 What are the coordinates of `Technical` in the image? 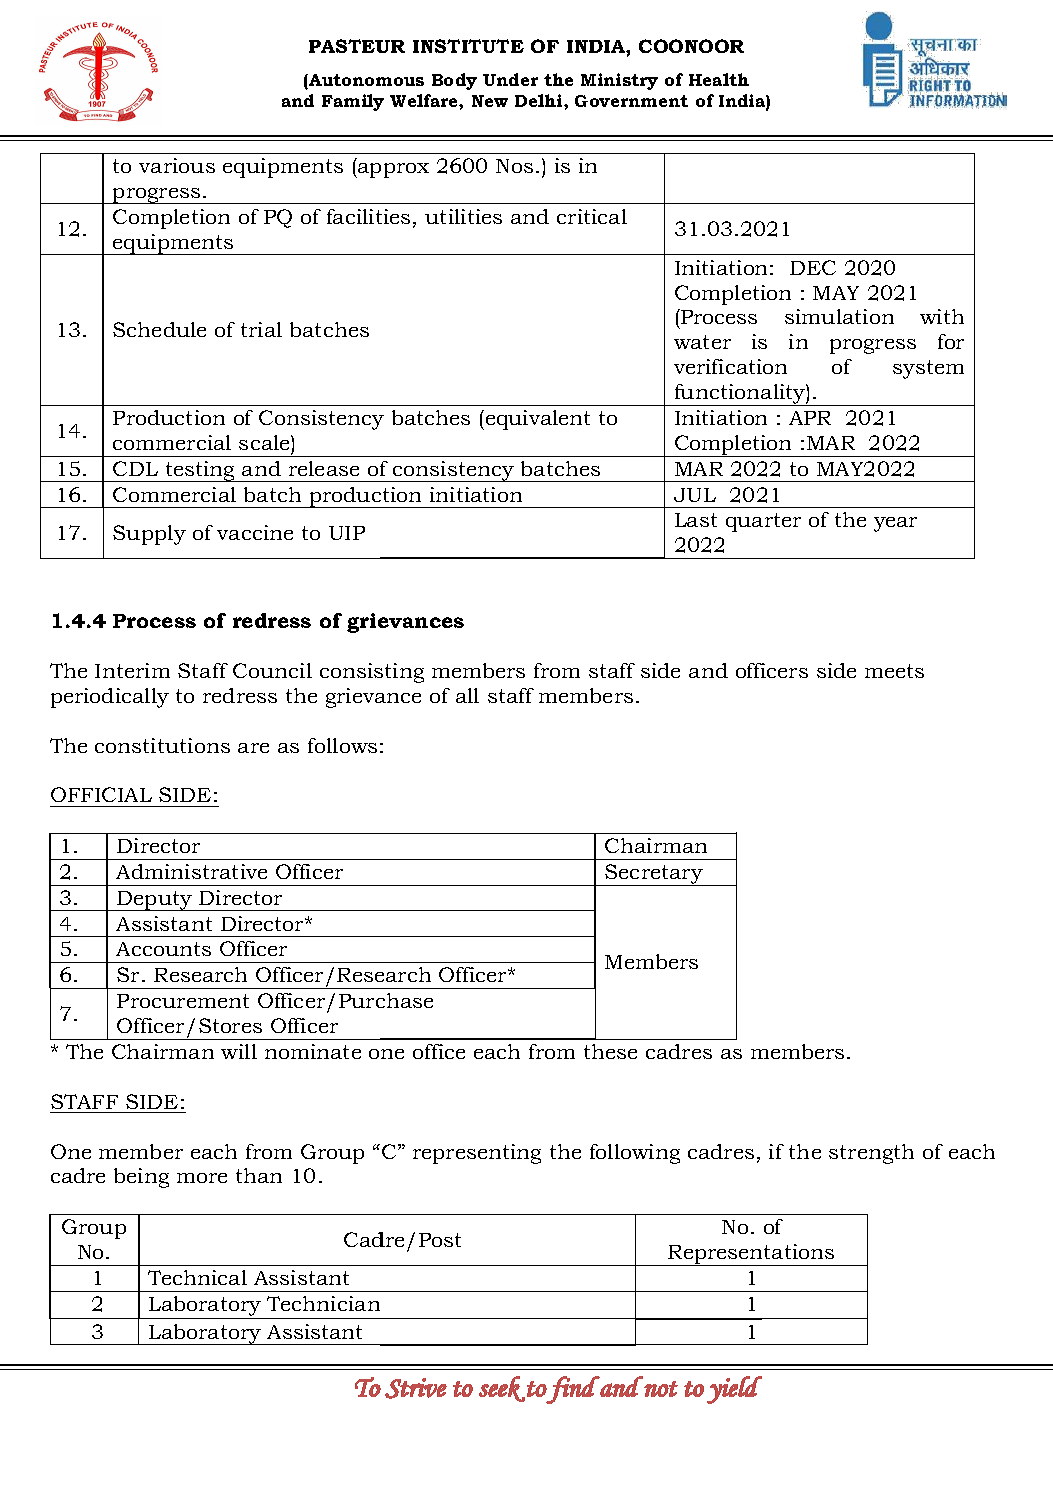 It's located at (197, 1277).
